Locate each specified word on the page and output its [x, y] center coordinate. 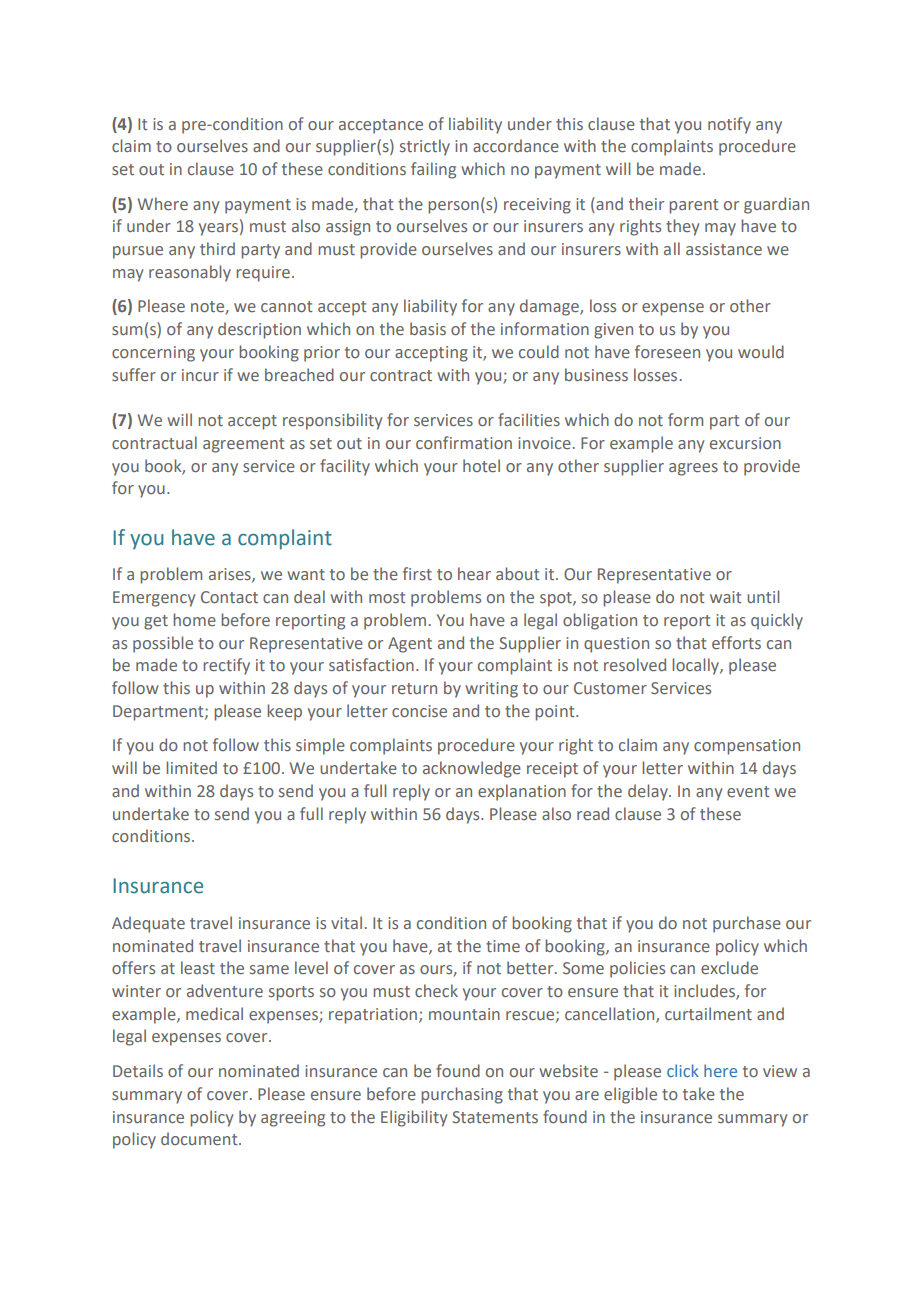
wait [726, 597]
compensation [747, 747]
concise [419, 711]
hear [474, 573]
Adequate [148, 924]
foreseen [667, 351]
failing [433, 170]
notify [729, 125]
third [217, 248]
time [503, 946]
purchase [747, 924]
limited [191, 767]
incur [200, 375]
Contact [229, 597]
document [200, 1138]
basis [428, 328]
